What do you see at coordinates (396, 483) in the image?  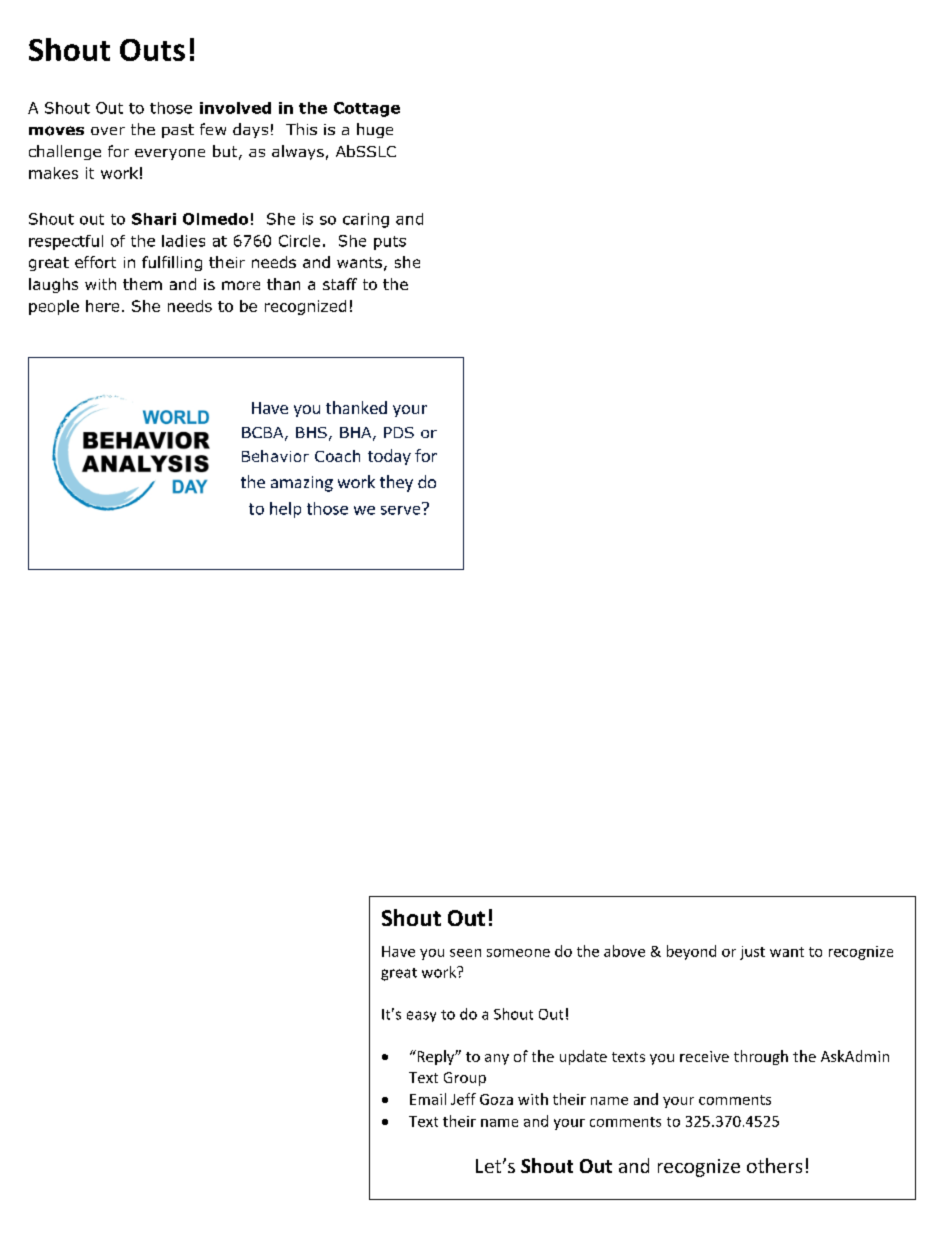 I see `they` at bounding box center [396, 483].
